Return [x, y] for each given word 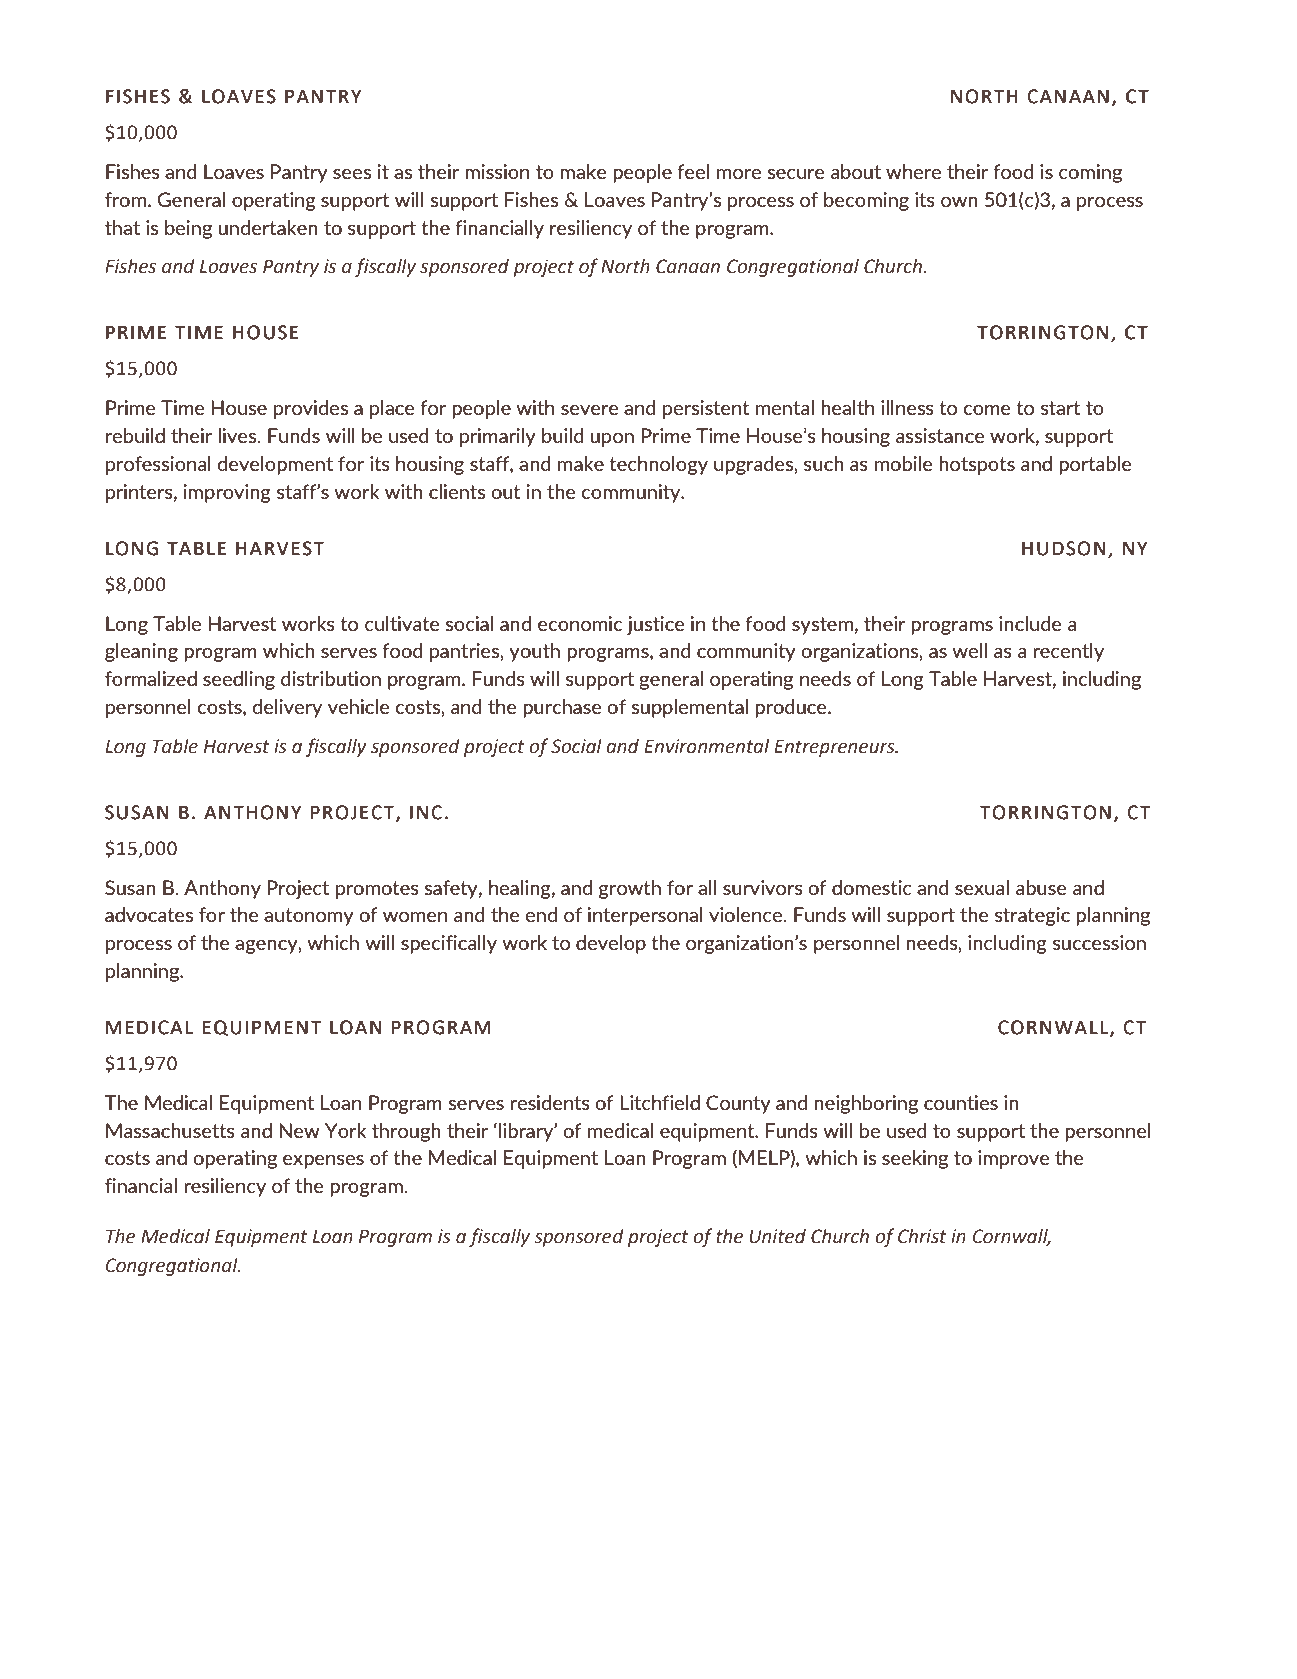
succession [1099, 942]
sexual [982, 887]
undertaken [268, 227]
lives [238, 435]
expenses [323, 1162]
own [959, 202]
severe [590, 410]
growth [630, 889]
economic [580, 623]
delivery [287, 708]
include [1030, 623]
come [987, 410]
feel [693, 171]
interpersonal [645, 916]
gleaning [141, 652]
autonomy [309, 917]
